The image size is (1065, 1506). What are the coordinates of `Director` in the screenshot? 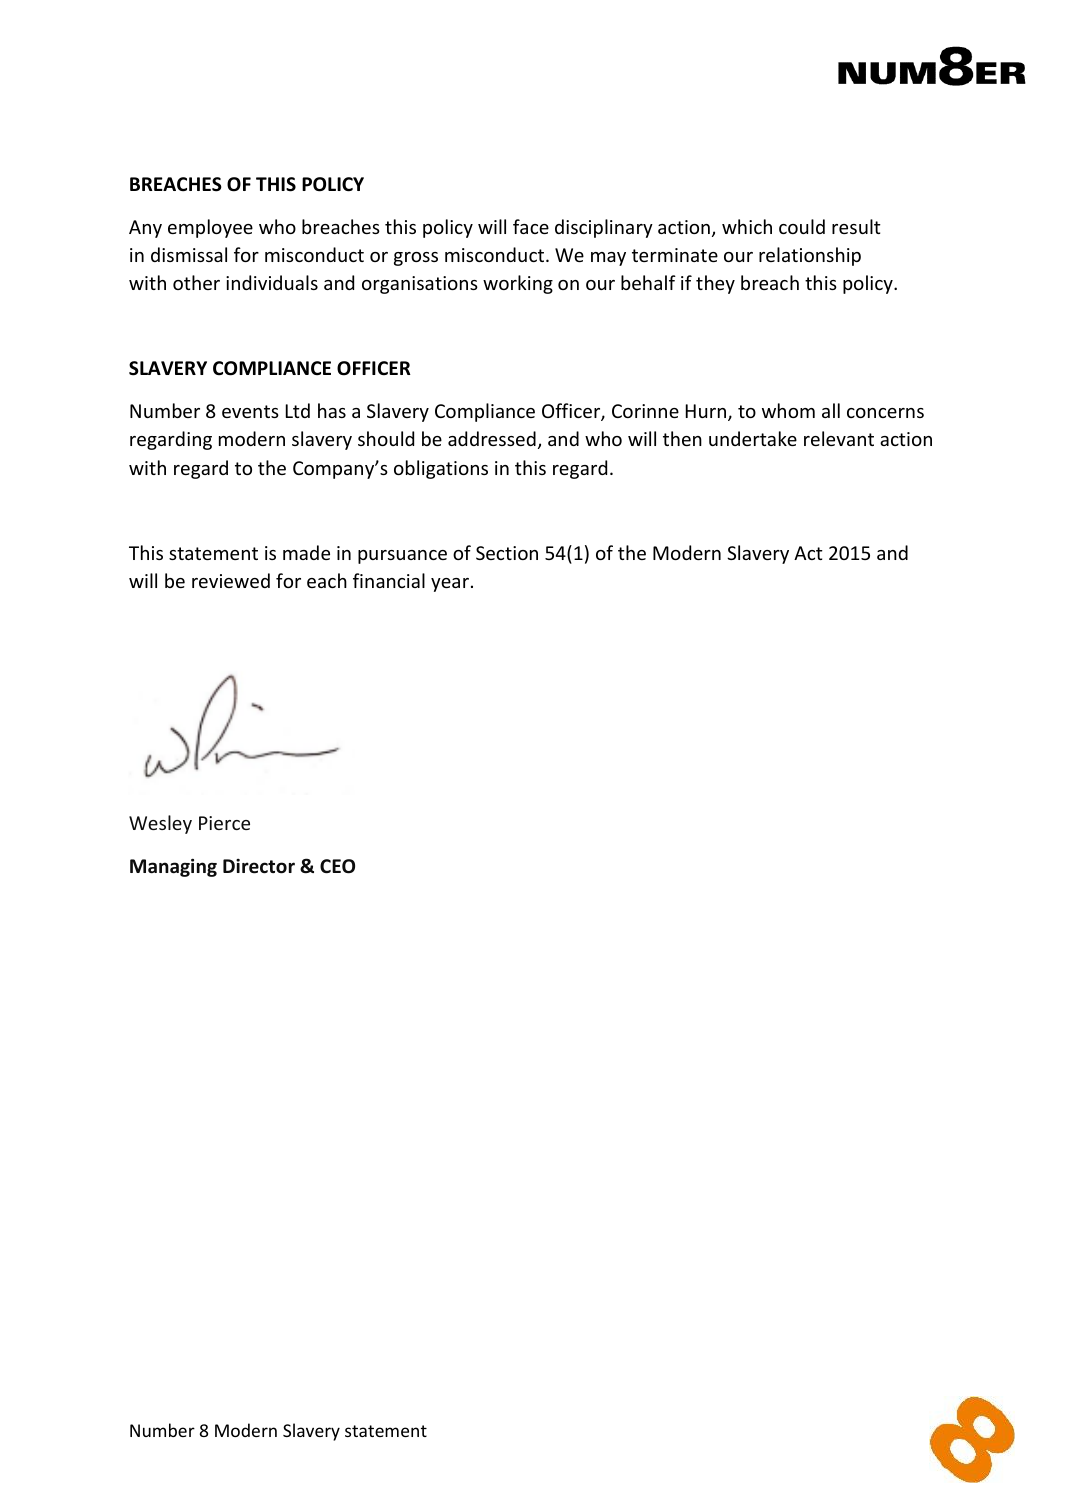 It's located at (259, 866).
